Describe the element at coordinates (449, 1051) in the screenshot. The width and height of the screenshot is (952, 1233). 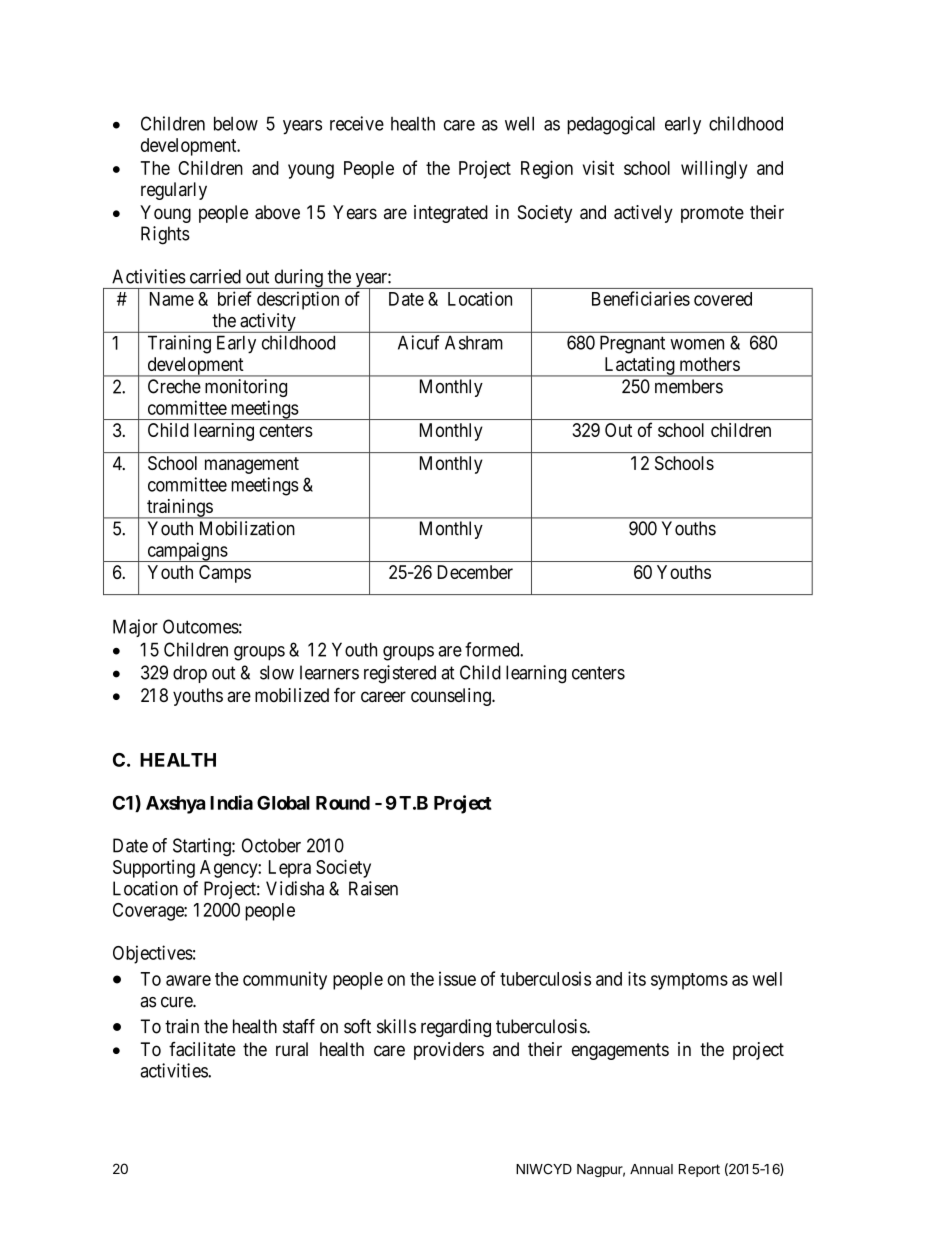
I see `providers` at that location.
